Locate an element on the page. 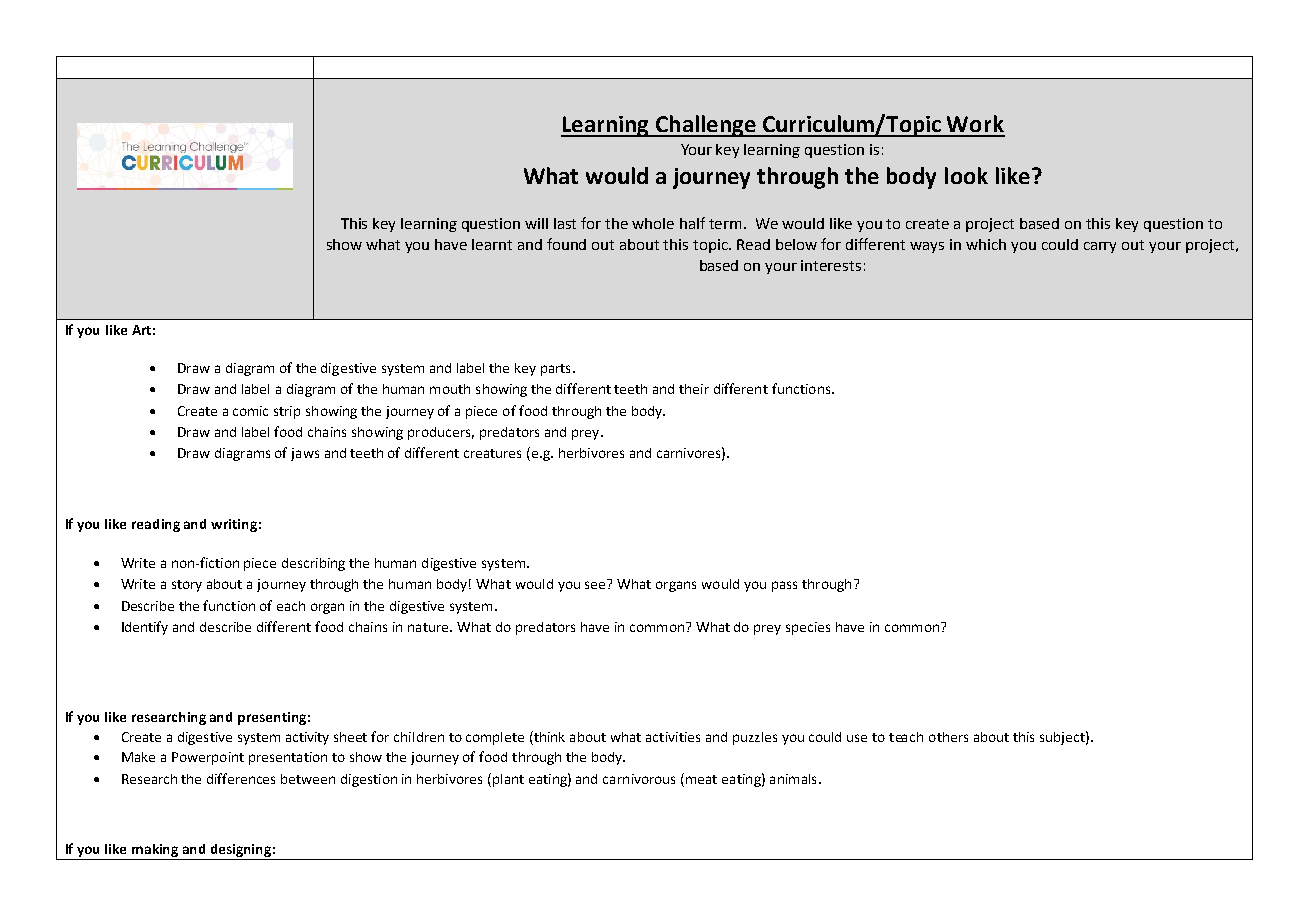 Image resolution: width=1308 pixels, height=924 pixels. will is located at coordinates (536, 223).
